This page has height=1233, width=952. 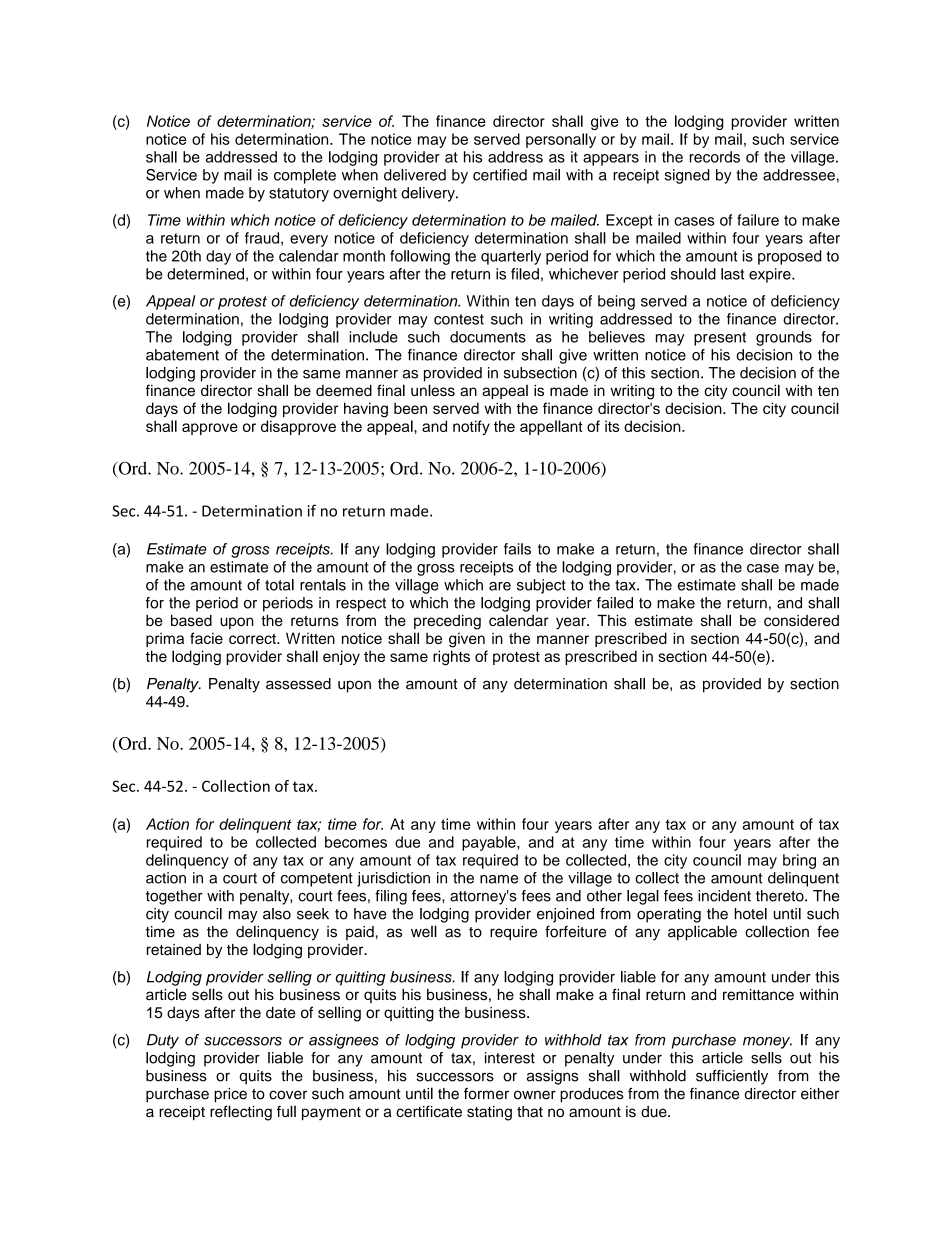 What do you see at coordinates (720, 339) in the page?
I see `present` at bounding box center [720, 339].
